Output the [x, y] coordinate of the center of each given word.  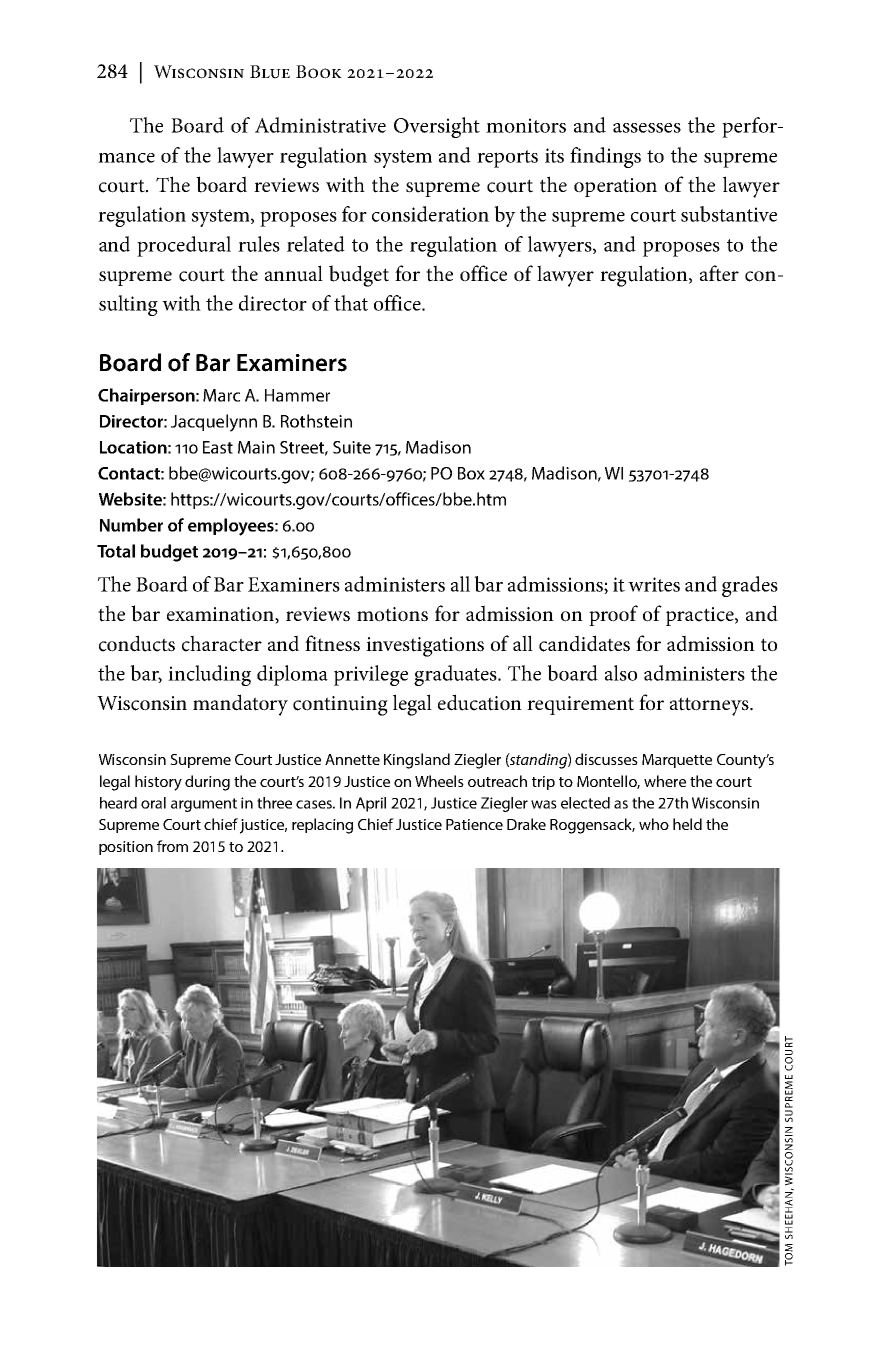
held [687, 824]
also [621, 673]
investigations [425, 647]
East [218, 447]
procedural [184, 246]
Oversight [437, 127]
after [719, 273]
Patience [474, 824]
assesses [647, 128]
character [222, 643]
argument [204, 805]
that [351, 303]
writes [654, 584]
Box [471, 473]
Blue [270, 72]
